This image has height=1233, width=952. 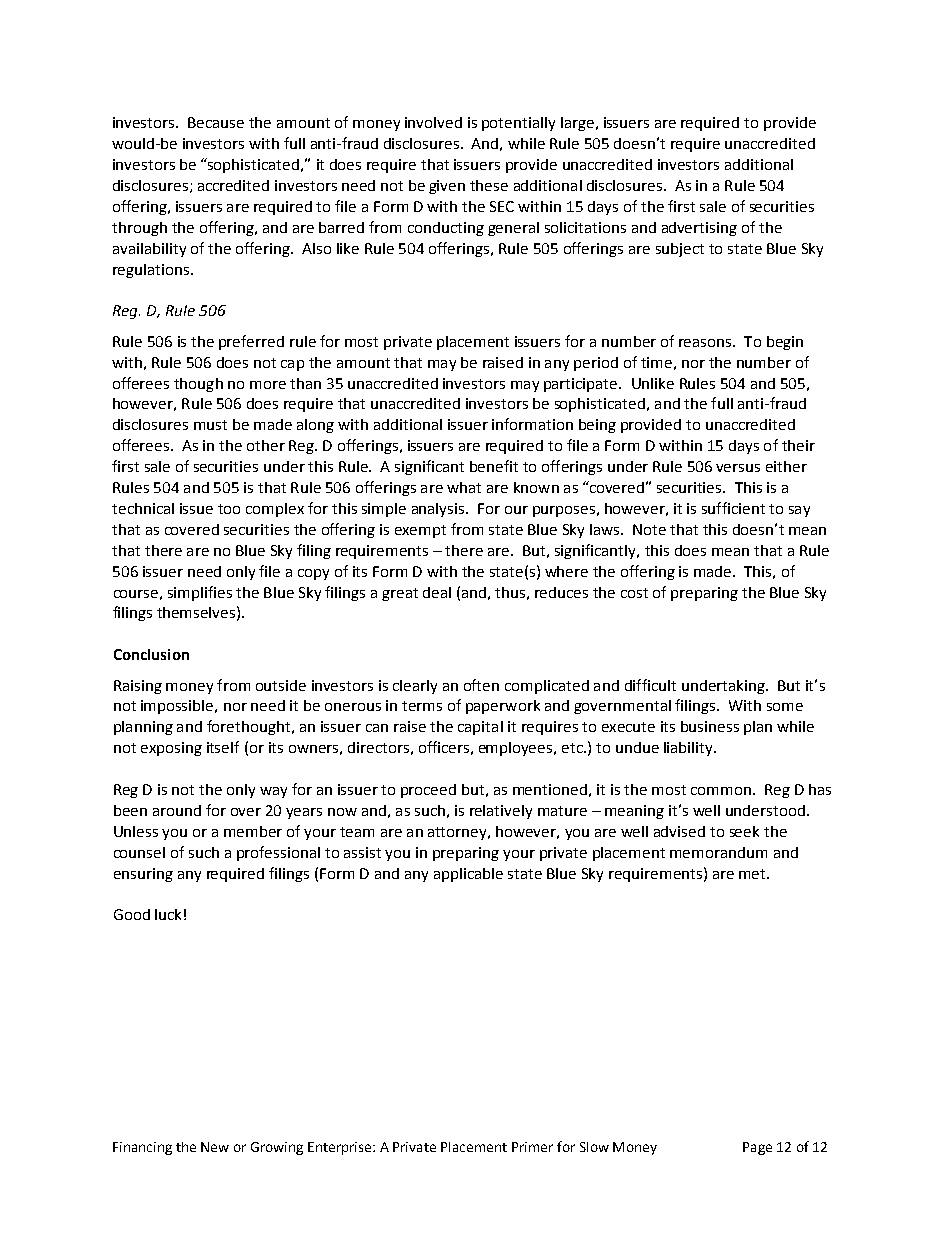 What do you see at coordinates (266, 445) in the image?
I see `other` at bounding box center [266, 445].
